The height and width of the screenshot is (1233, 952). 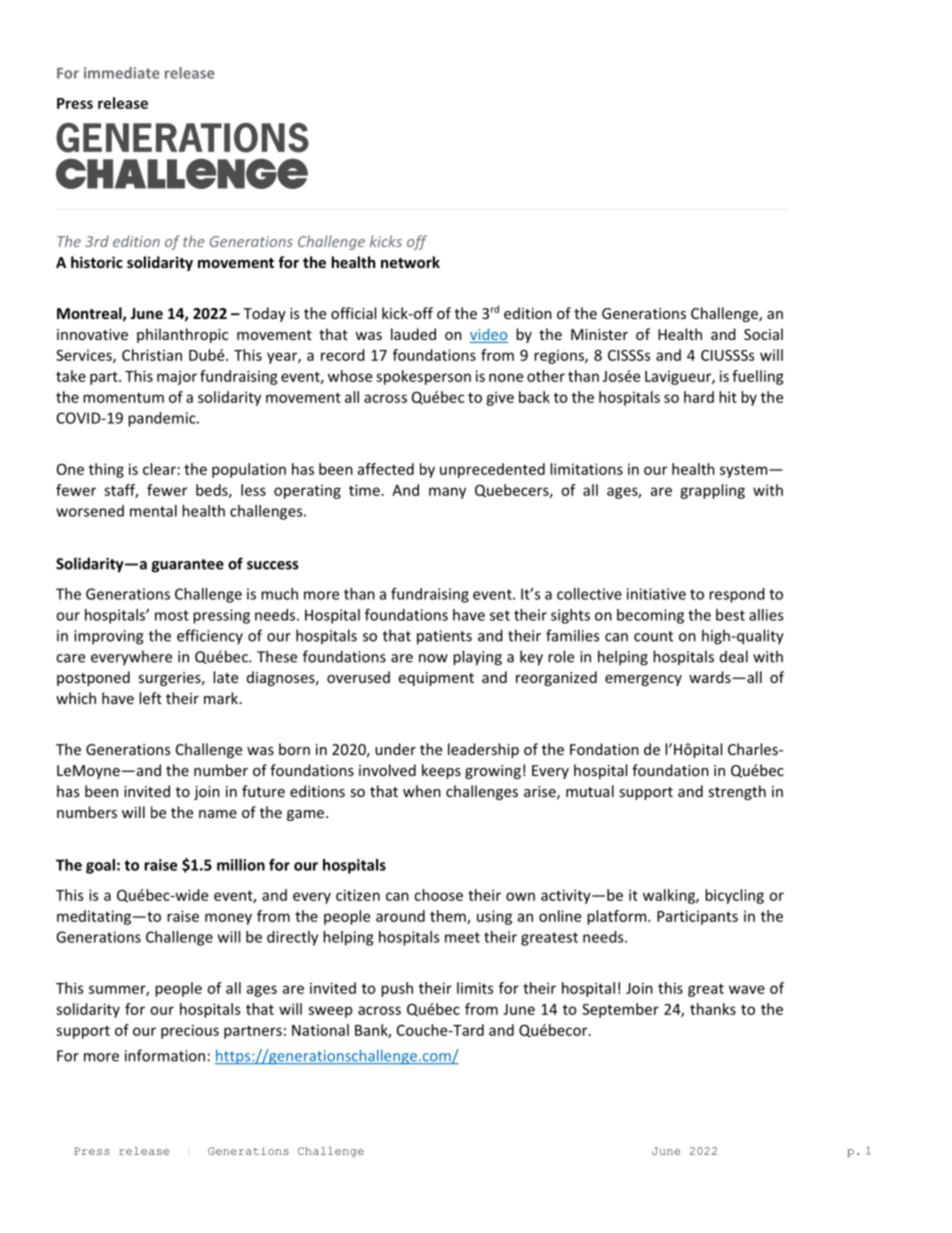 I want to click on under, so click(x=395, y=749).
